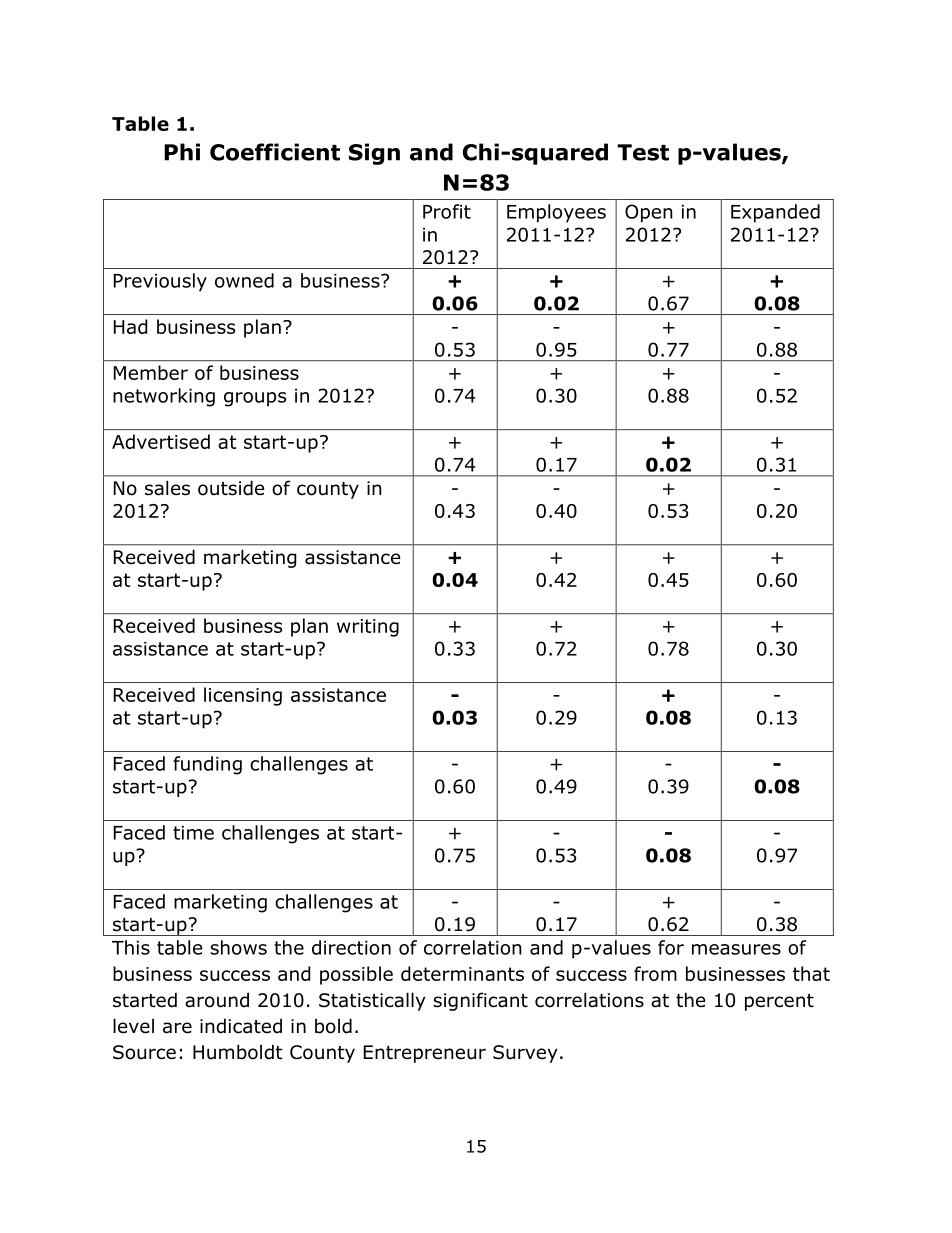  I want to click on measures, so click(736, 949).
